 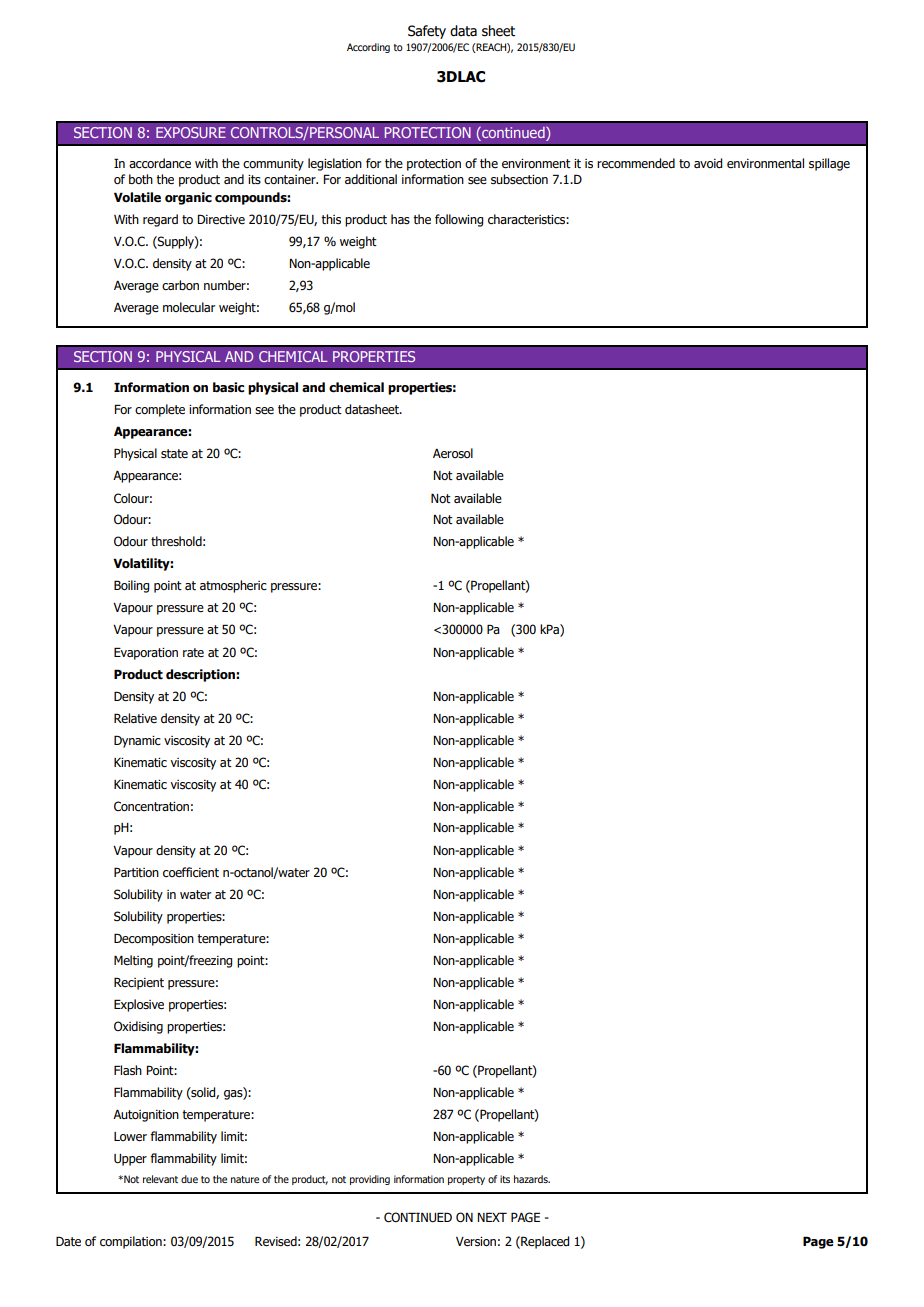 What do you see at coordinates (154, 939) in the screenshot?
I see `Decomposition` at bounding box center [154, 939].
